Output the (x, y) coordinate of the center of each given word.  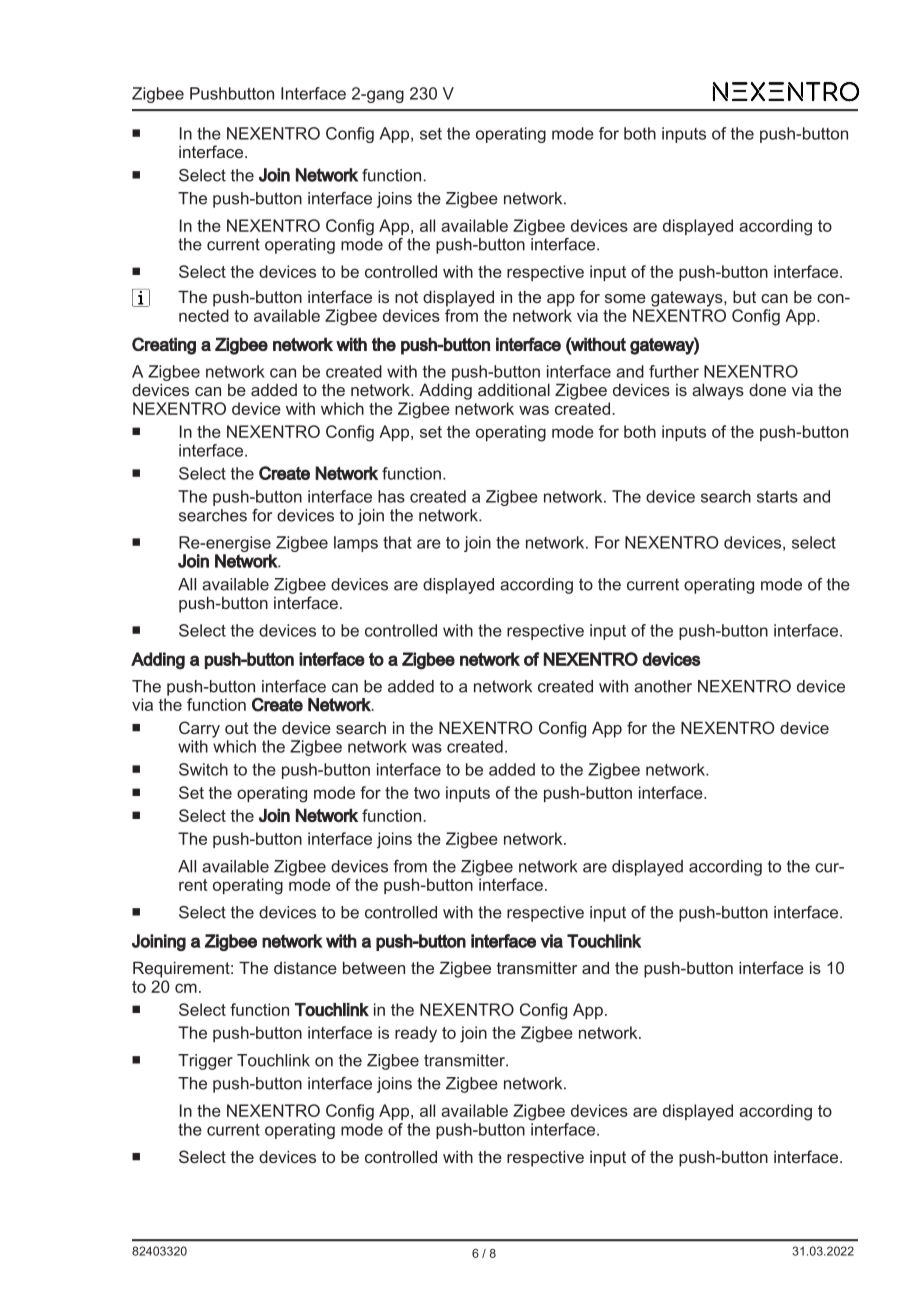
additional (514, 389)
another (663, 686)
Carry (199, 729)
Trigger (205, 1062)
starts (777, 497)
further (674, 371)
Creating (164, 346)
